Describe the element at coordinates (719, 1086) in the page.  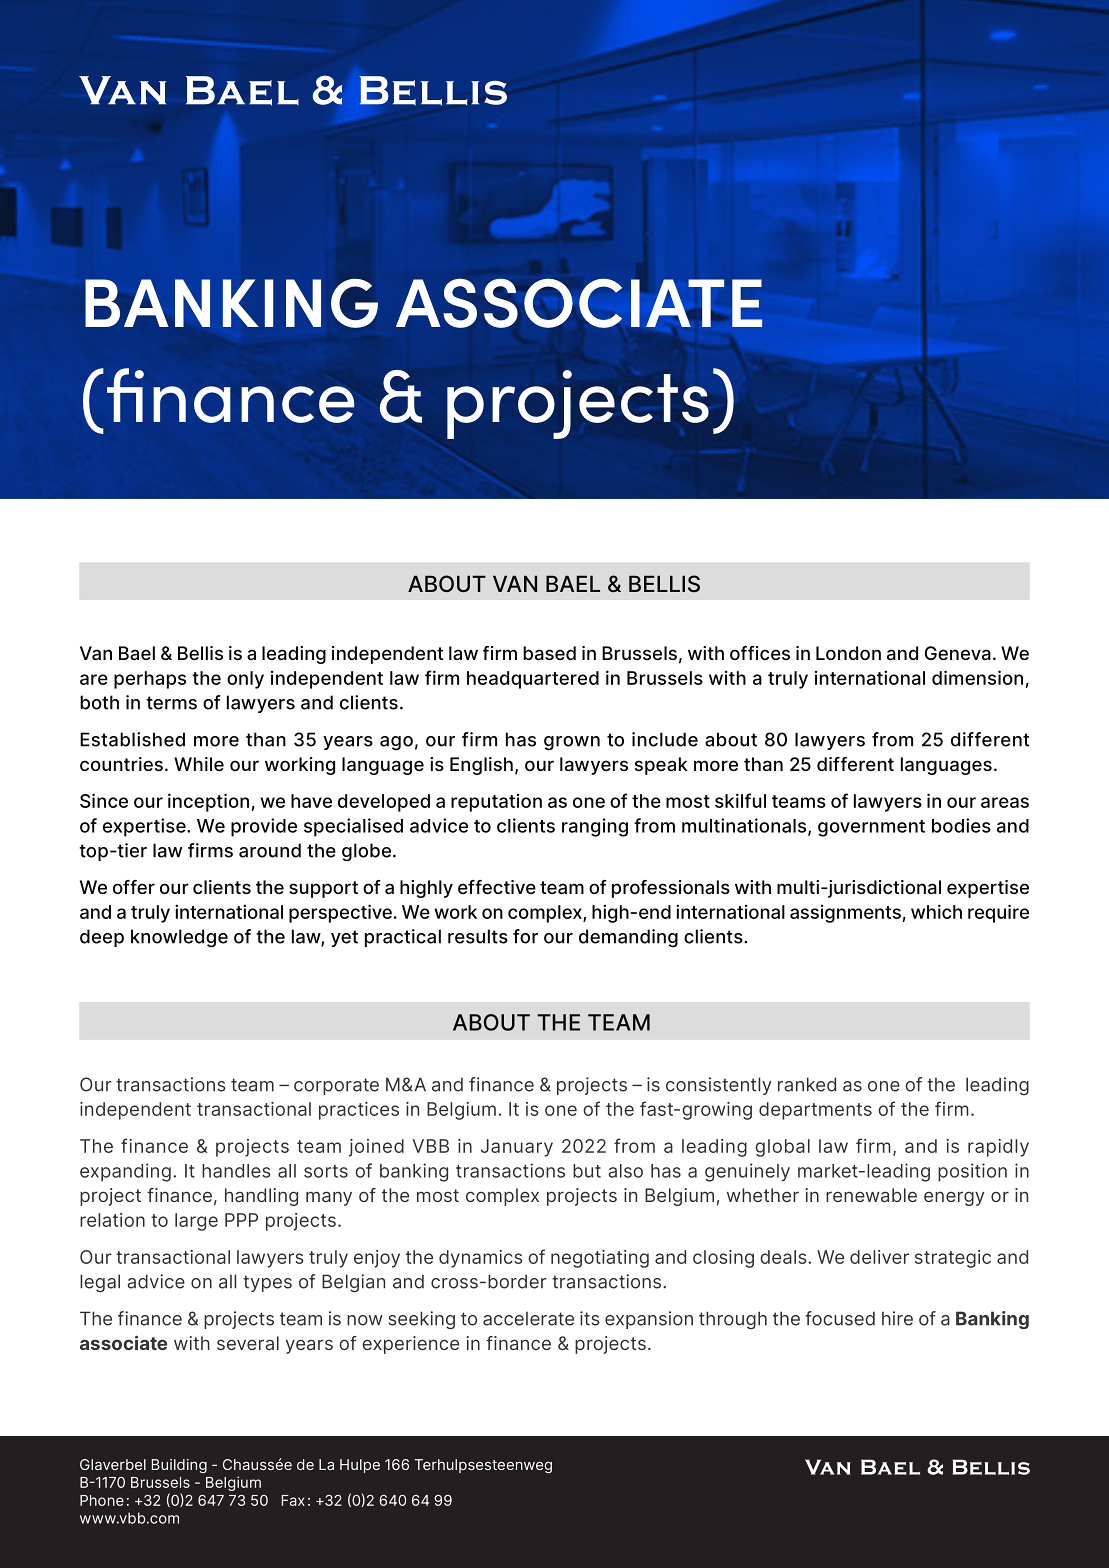
I see `consistently` at that location.
